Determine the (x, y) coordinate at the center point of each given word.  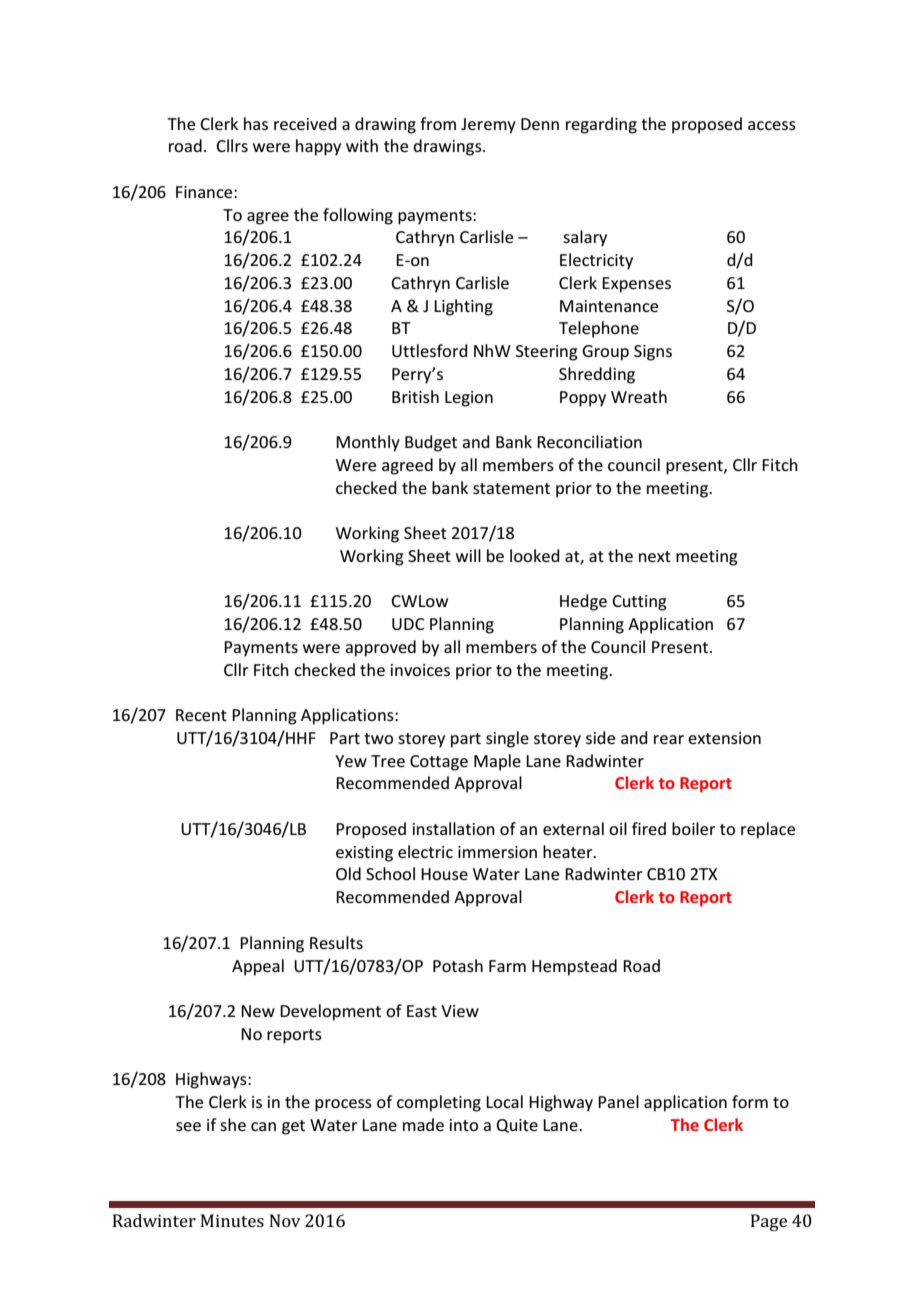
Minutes (232, 1220)
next (655, 556)
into (464, 1125)
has (256, 123)
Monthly (368, 443)
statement (511, 488)
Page (769, 1222)
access (772, 125)
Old (348, 873)
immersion (497, 852)
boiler (694, 828)
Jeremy (488, 126)
